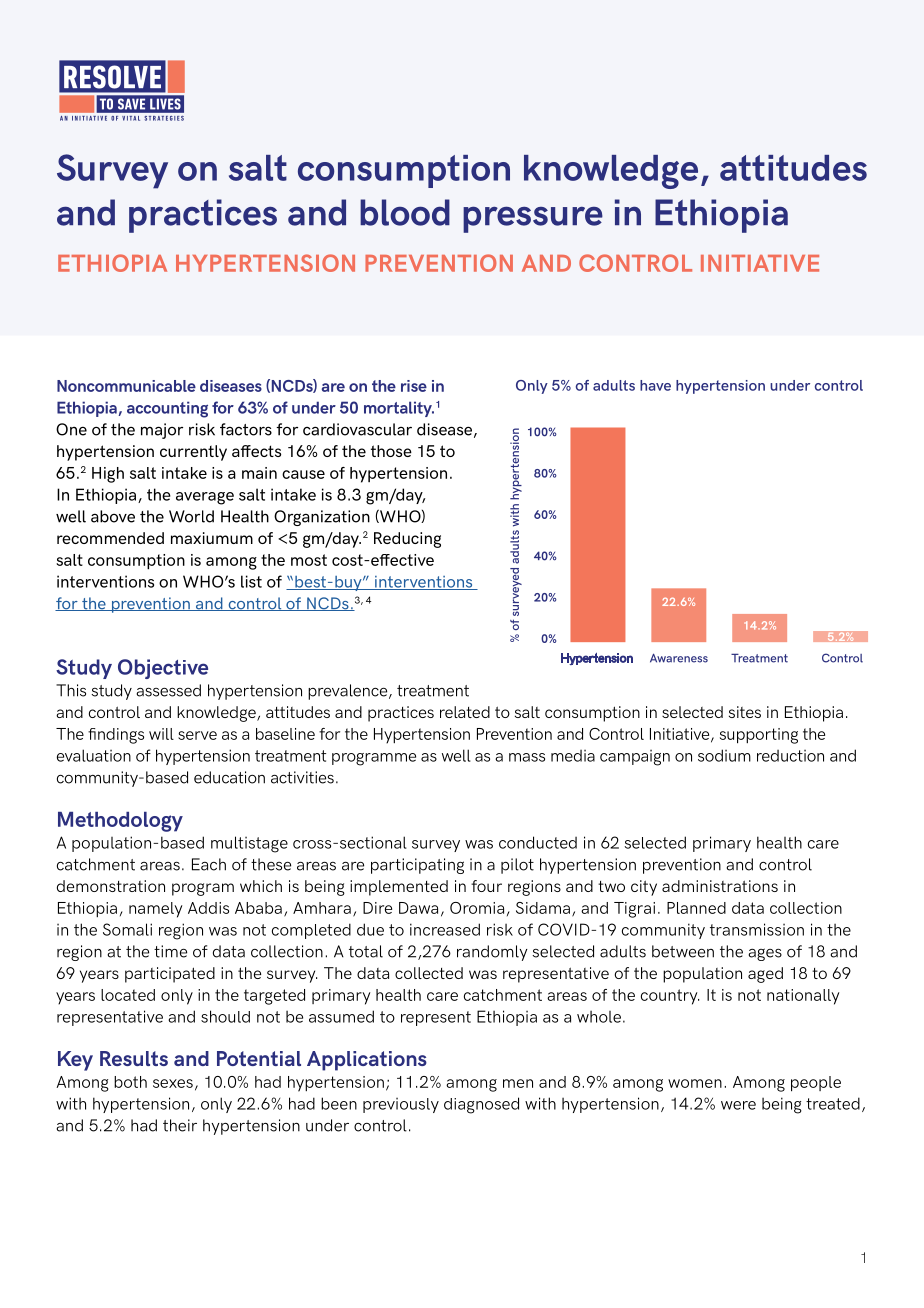 The height and width of the screenshot is (1308, 924). I want to click on Objective, so click(163, 669).
